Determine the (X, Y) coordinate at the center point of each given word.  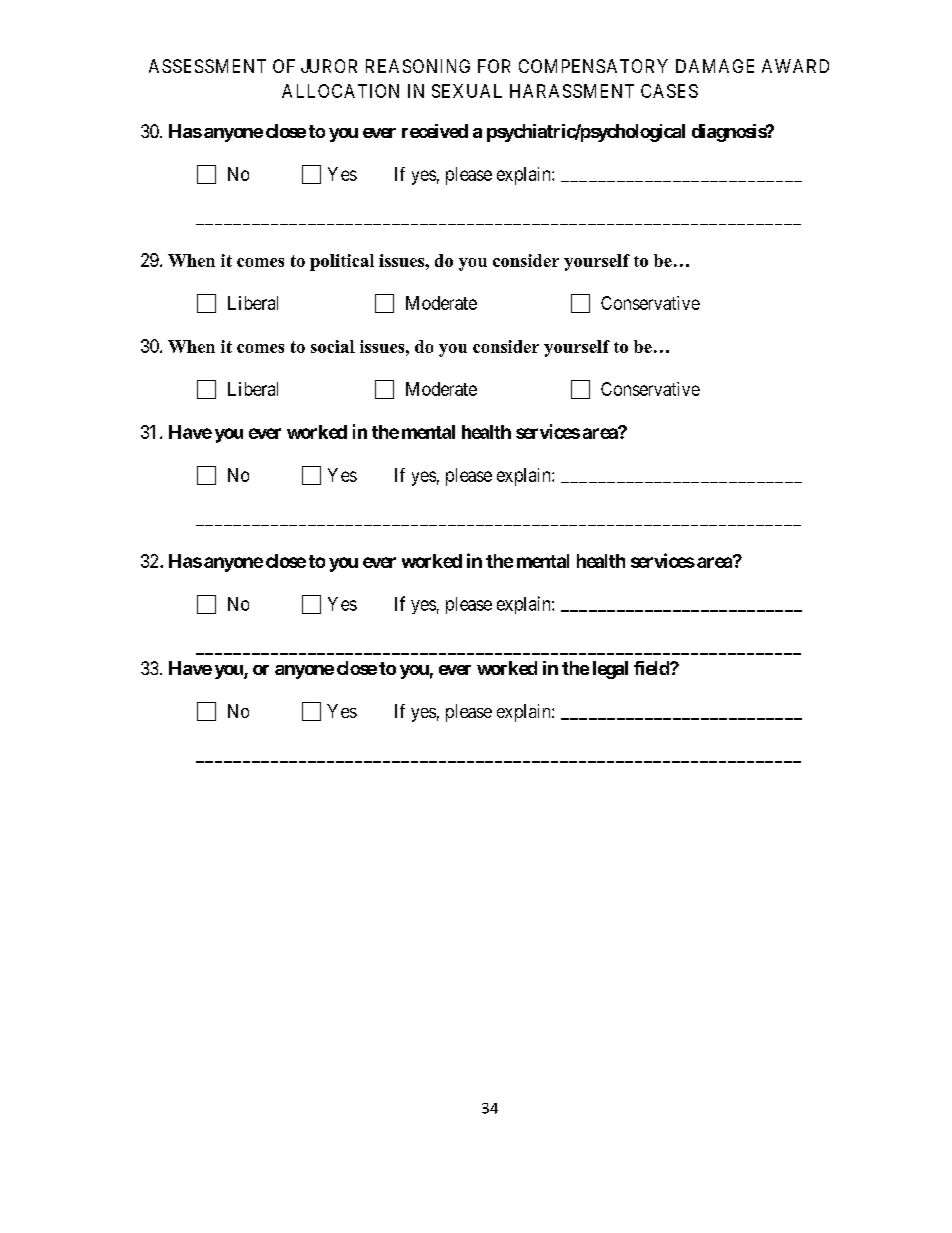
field (652, 668)
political (342, 262)
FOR (494, 66)
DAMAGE (715, 66)
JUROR (329, 66)
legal (610, 670)
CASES (669, 91)
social (333, 346)
